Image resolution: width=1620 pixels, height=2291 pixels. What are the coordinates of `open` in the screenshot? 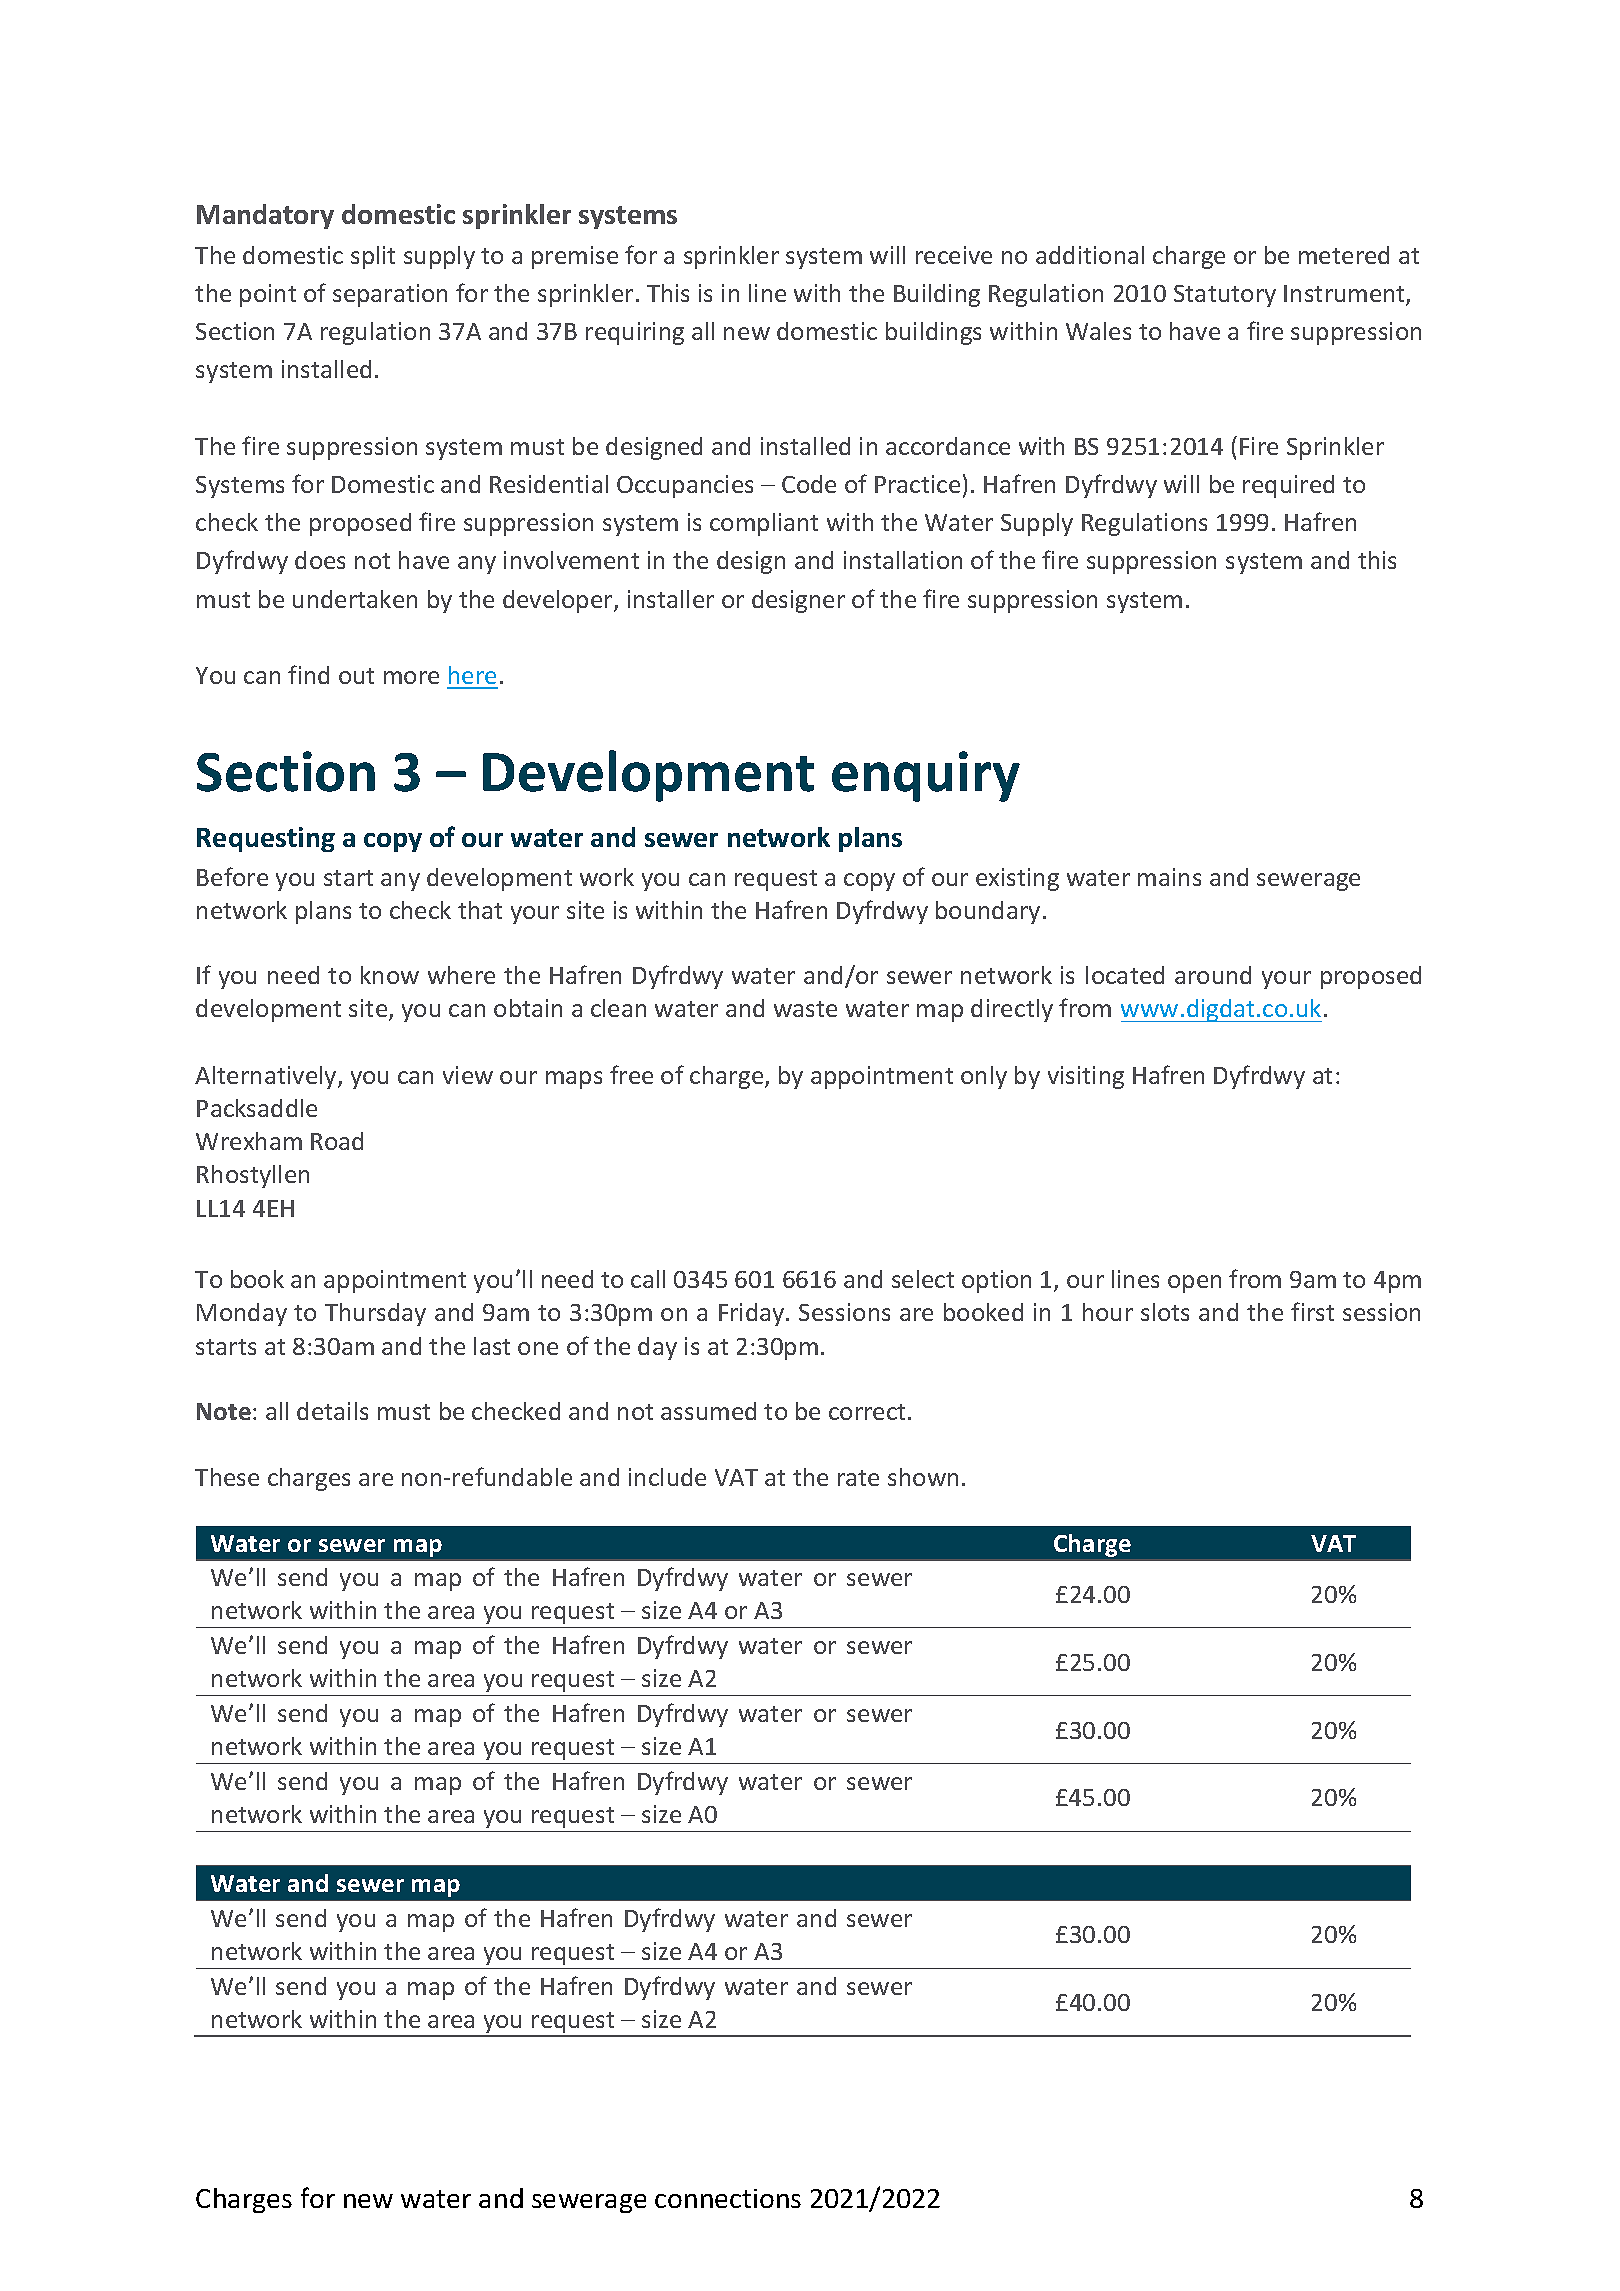 It's located at (1194, 1284).
